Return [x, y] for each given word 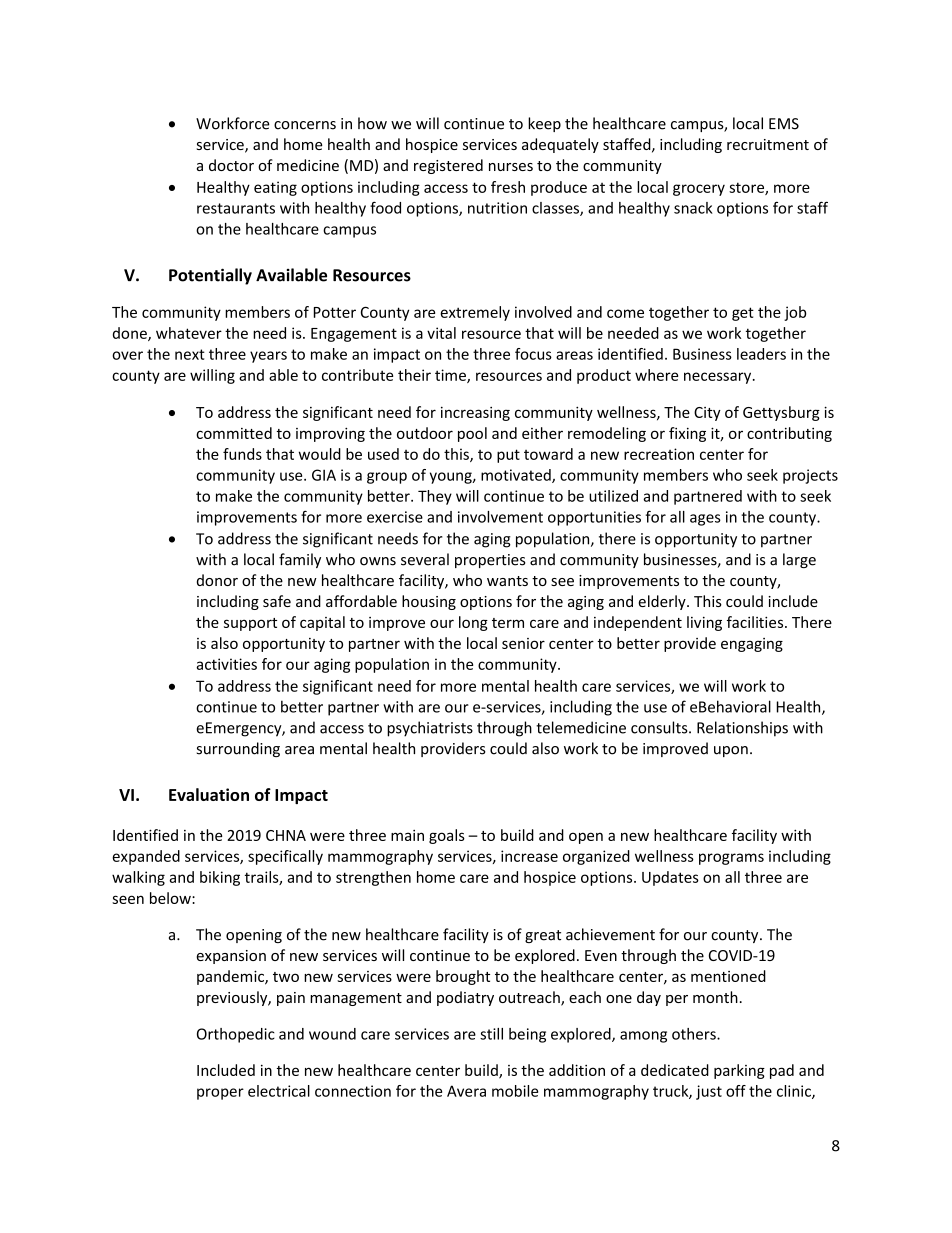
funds [242, 454]
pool [472, 434]
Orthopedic [236, 1035]
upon [731, 751]
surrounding [238, 749]
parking [739, 1071]
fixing [687, 434]
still [491, 1034]
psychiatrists [430, 729]
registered [448, 166]
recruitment [768, 144]
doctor [231, 165]
